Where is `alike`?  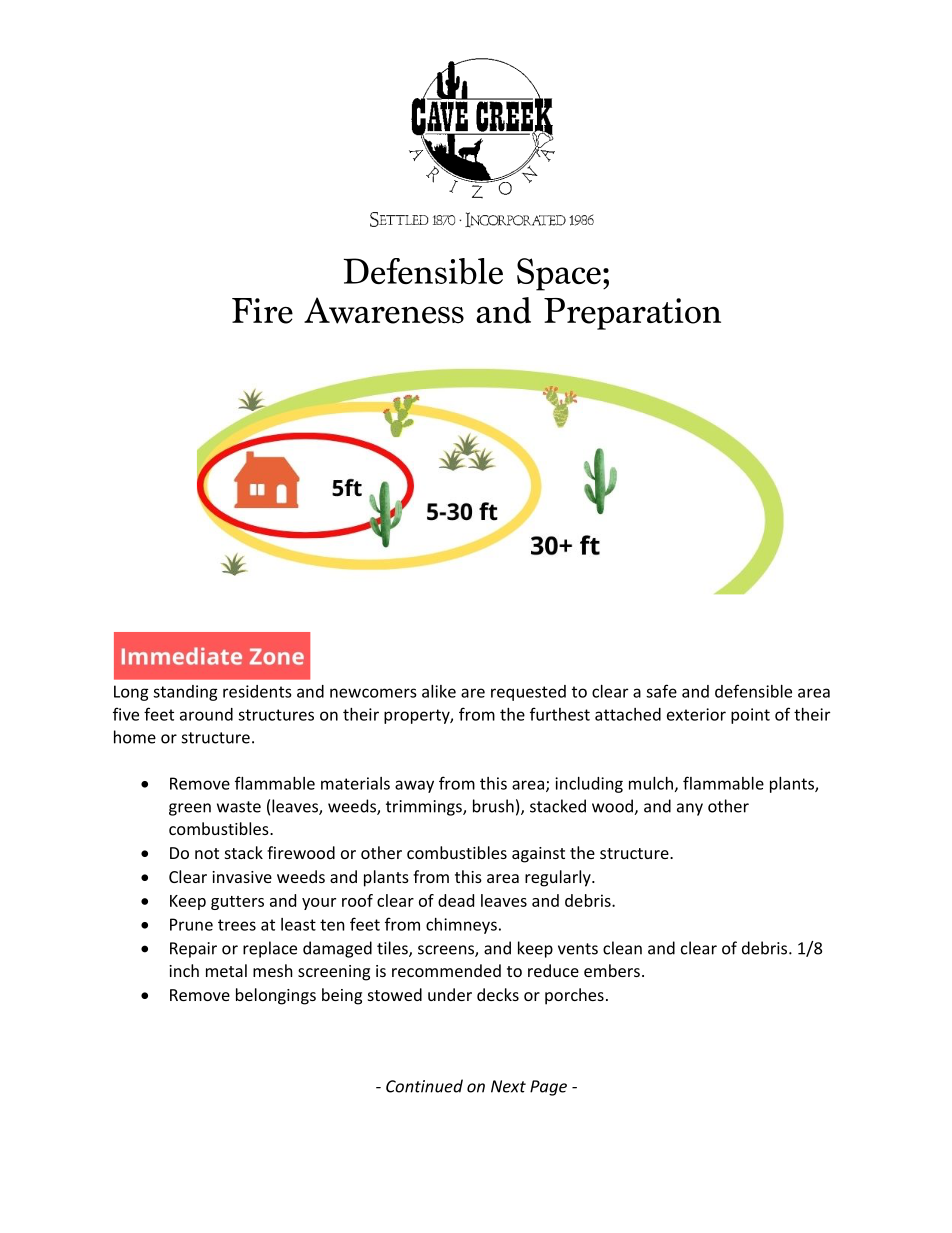 alike is located at coordinates (439, 691).
